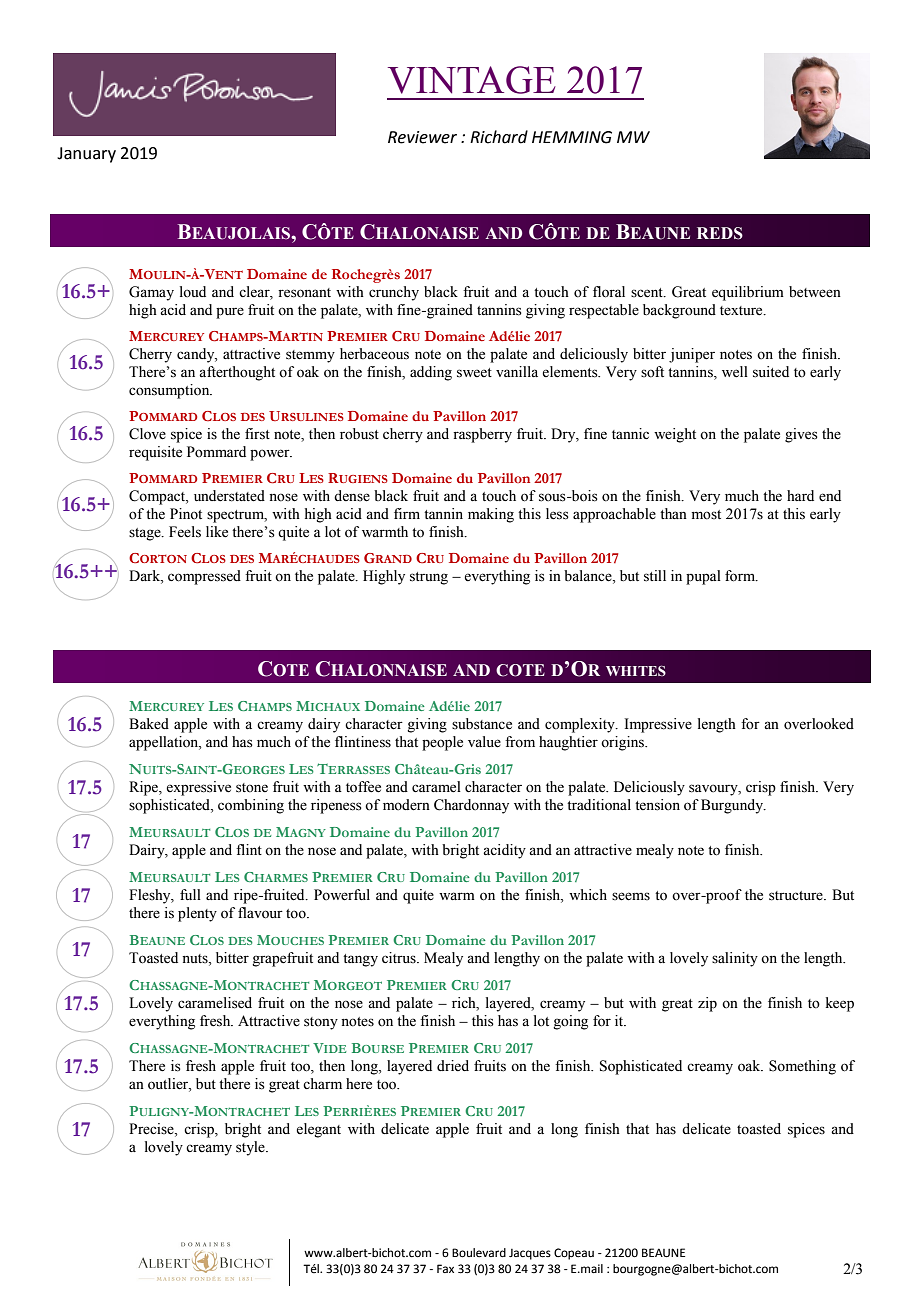 This screenshot has width=924, height=1308. What do you see at coordinates (720, 233) in the screenshot?
I see `REDS` at bounding box center [720, 233].
